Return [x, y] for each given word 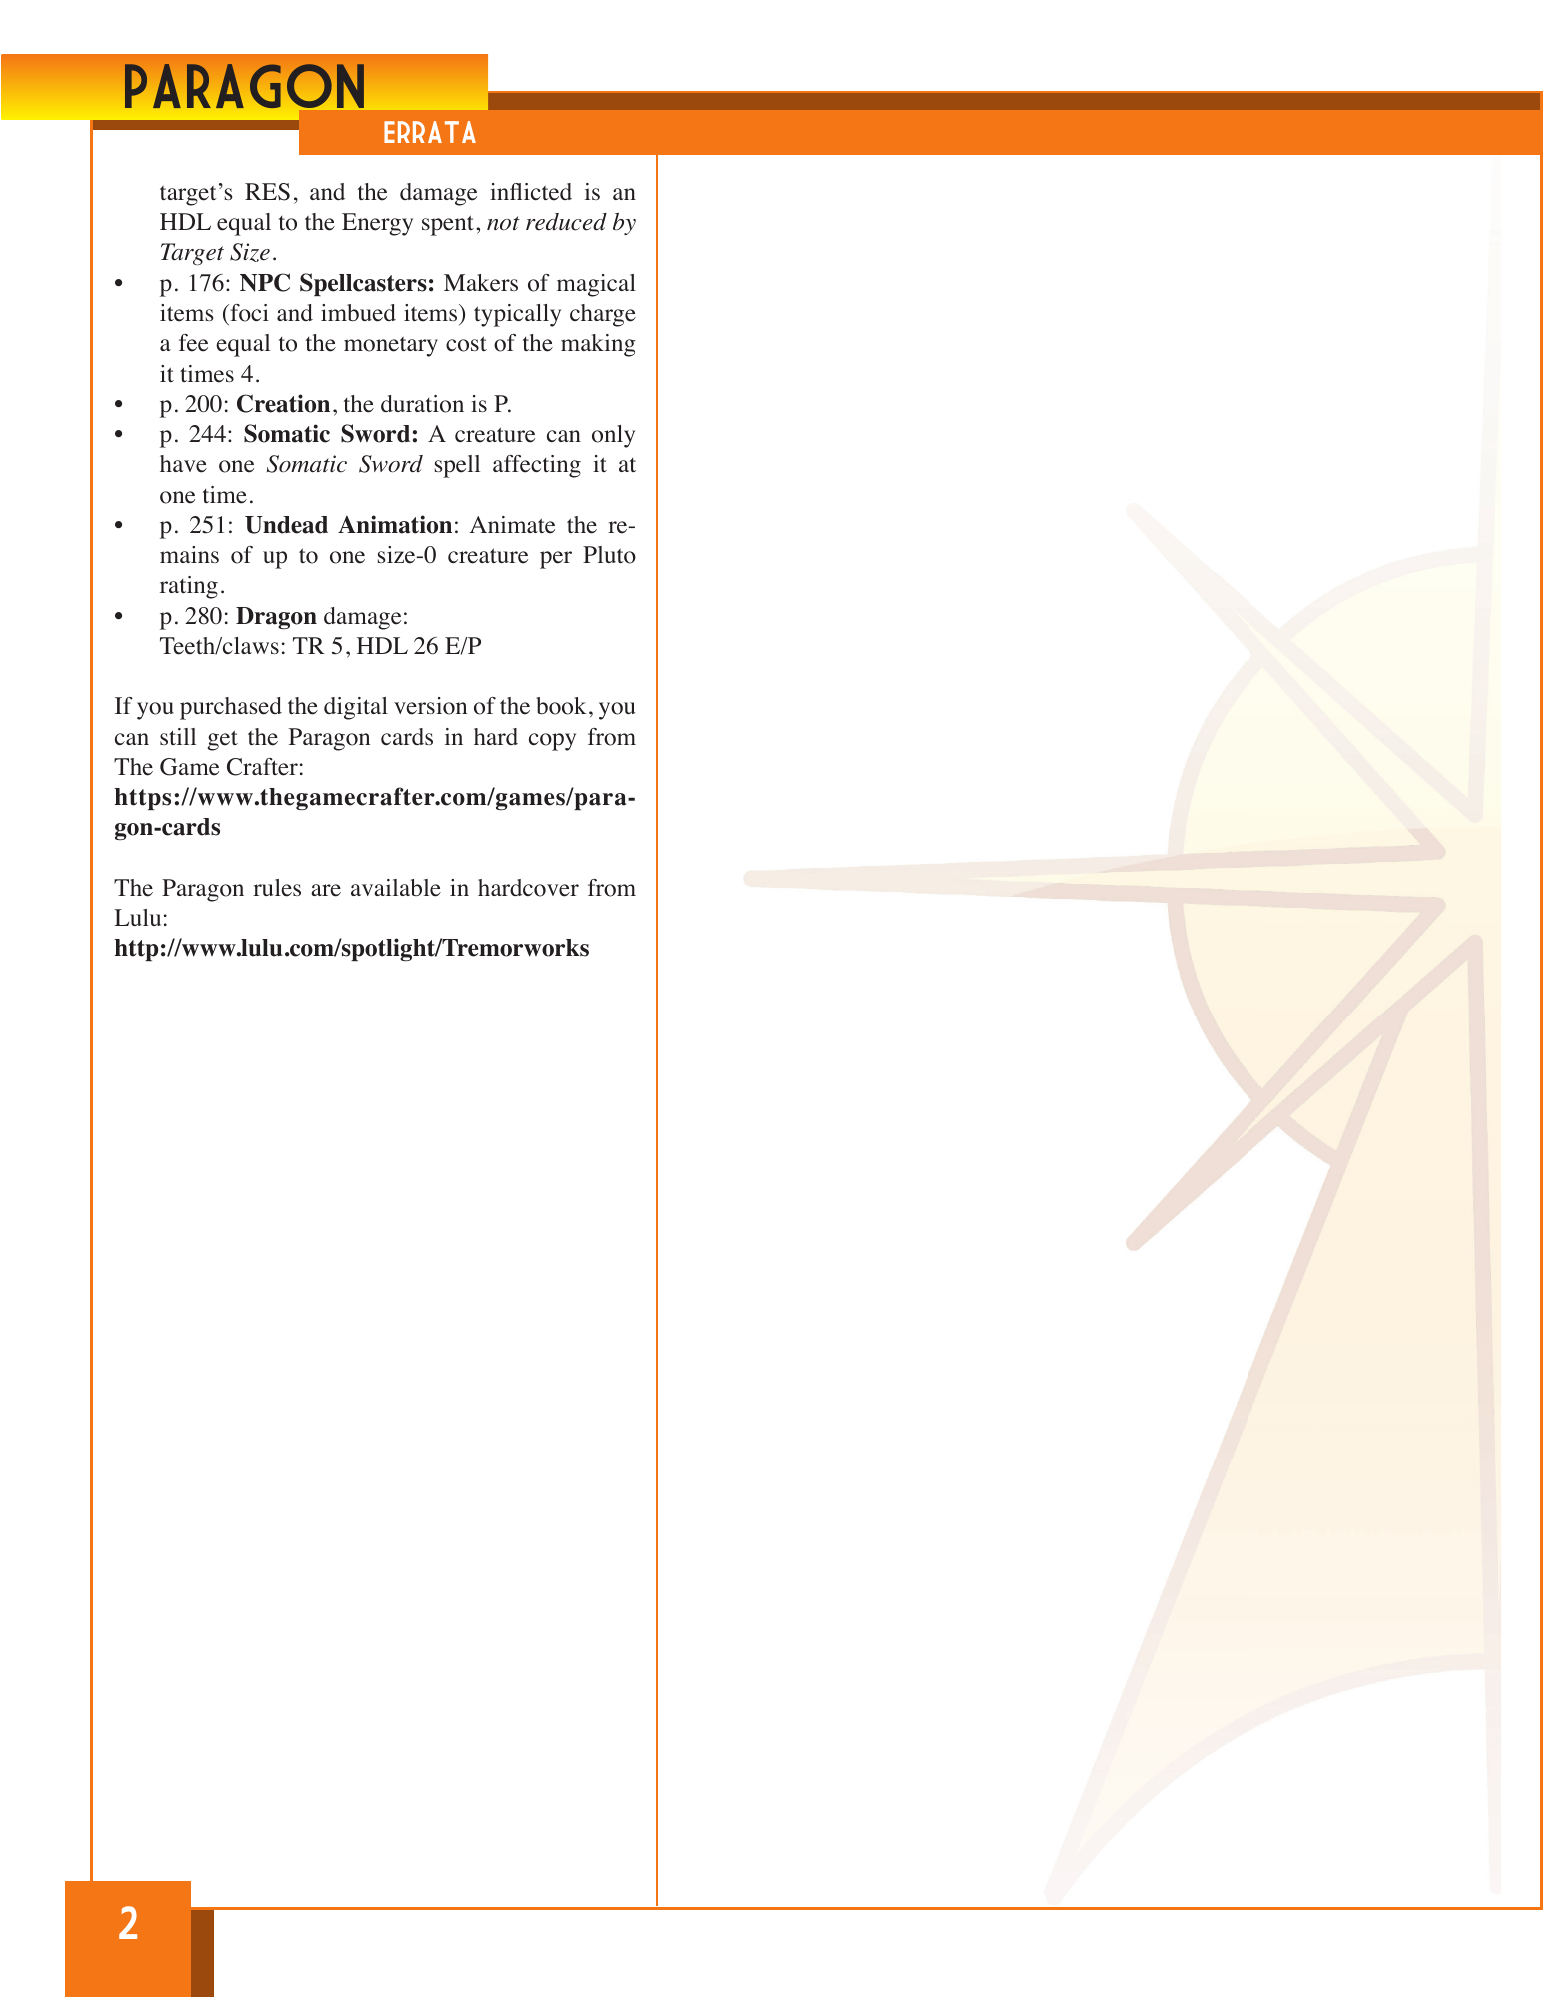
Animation [395, 524]
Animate [512, 525]
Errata [430, 132]
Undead [286, 525]
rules [277, 888]
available [396, 888]
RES [267, 192]
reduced [566, 222]
